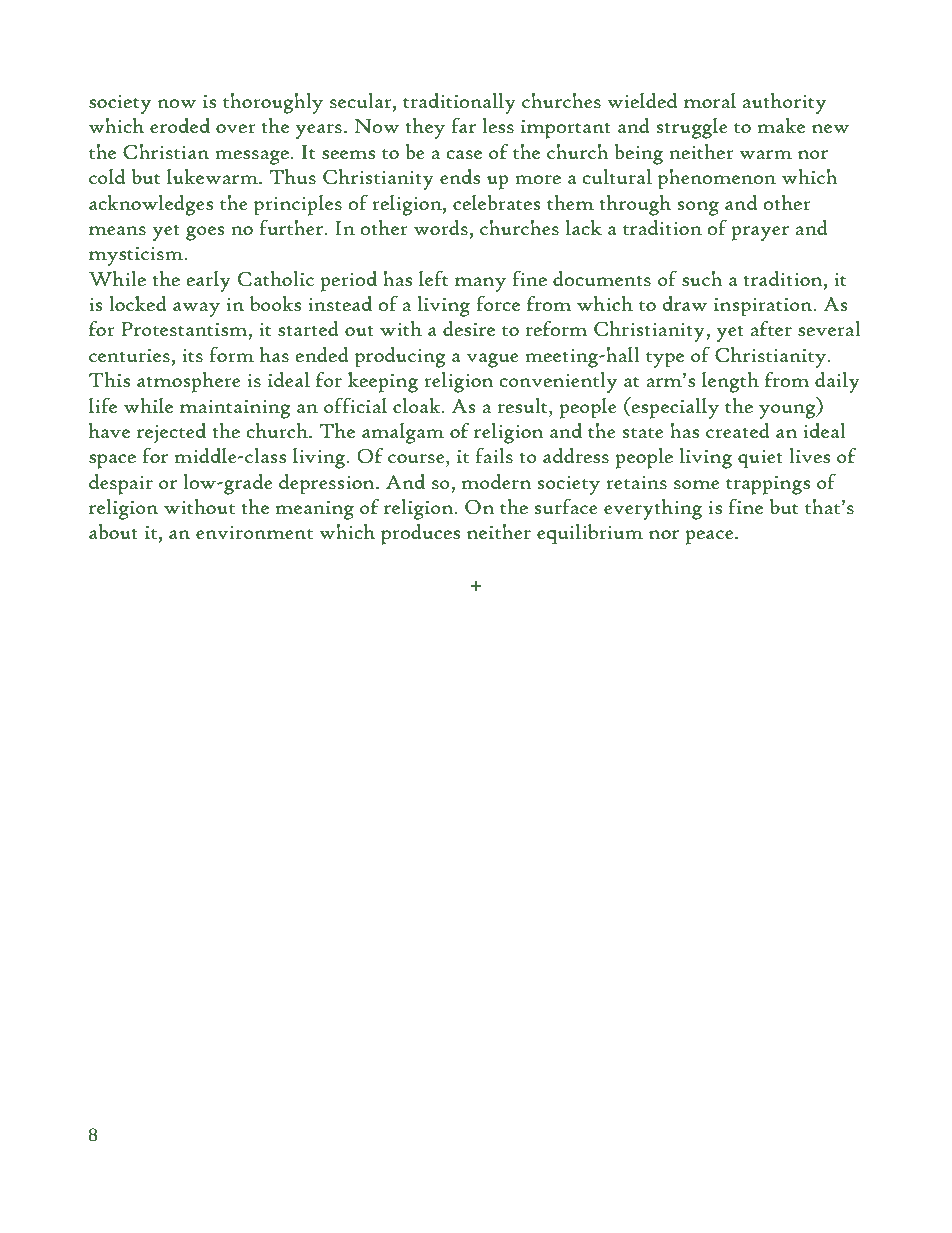 The image size is (952, 1233). What do you see at coordinates (180, 125) in the image?
I see `eroded` at bounding box center [180, 125].
